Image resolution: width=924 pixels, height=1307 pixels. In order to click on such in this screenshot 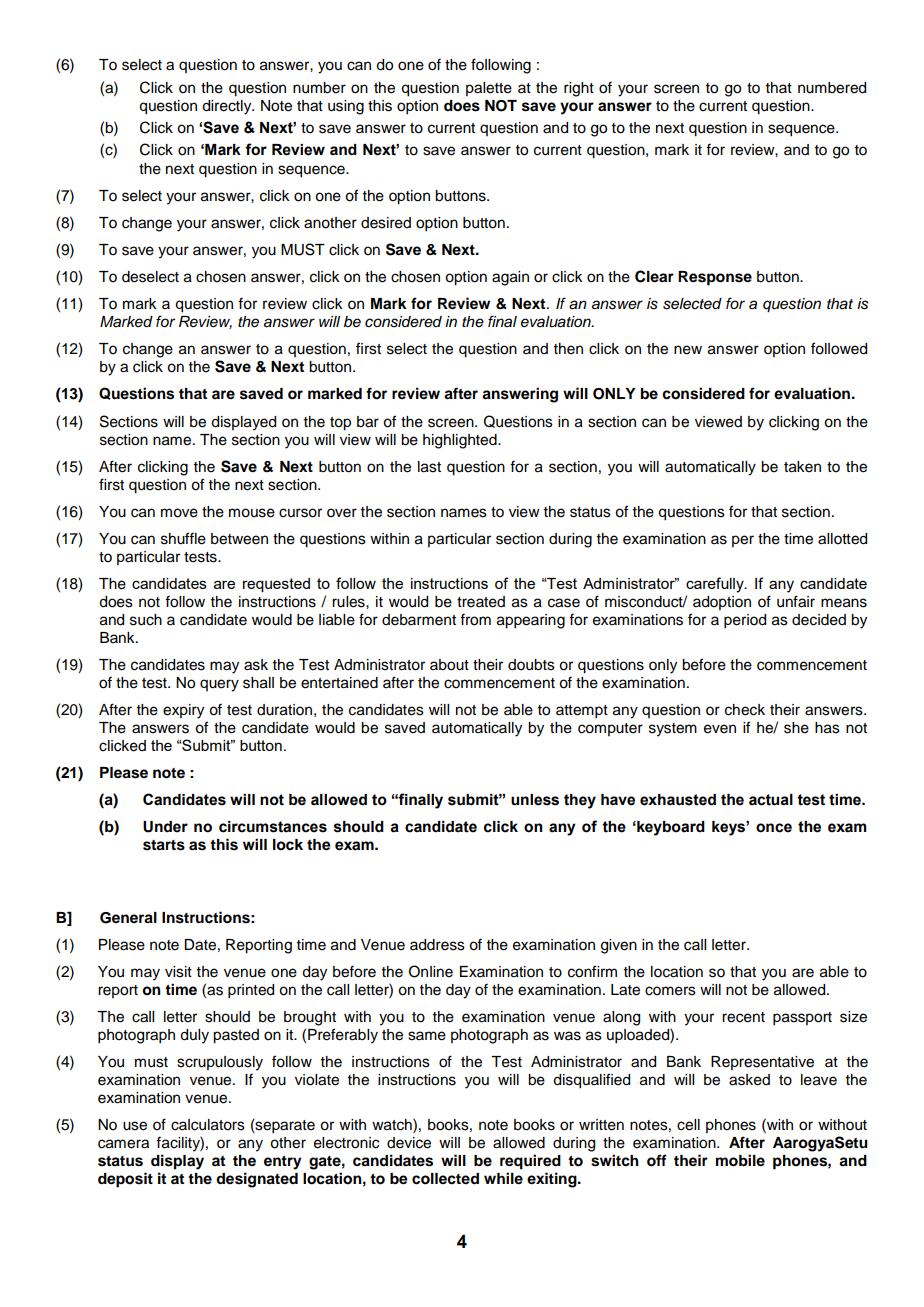, I will do `click(146, 620)`.
